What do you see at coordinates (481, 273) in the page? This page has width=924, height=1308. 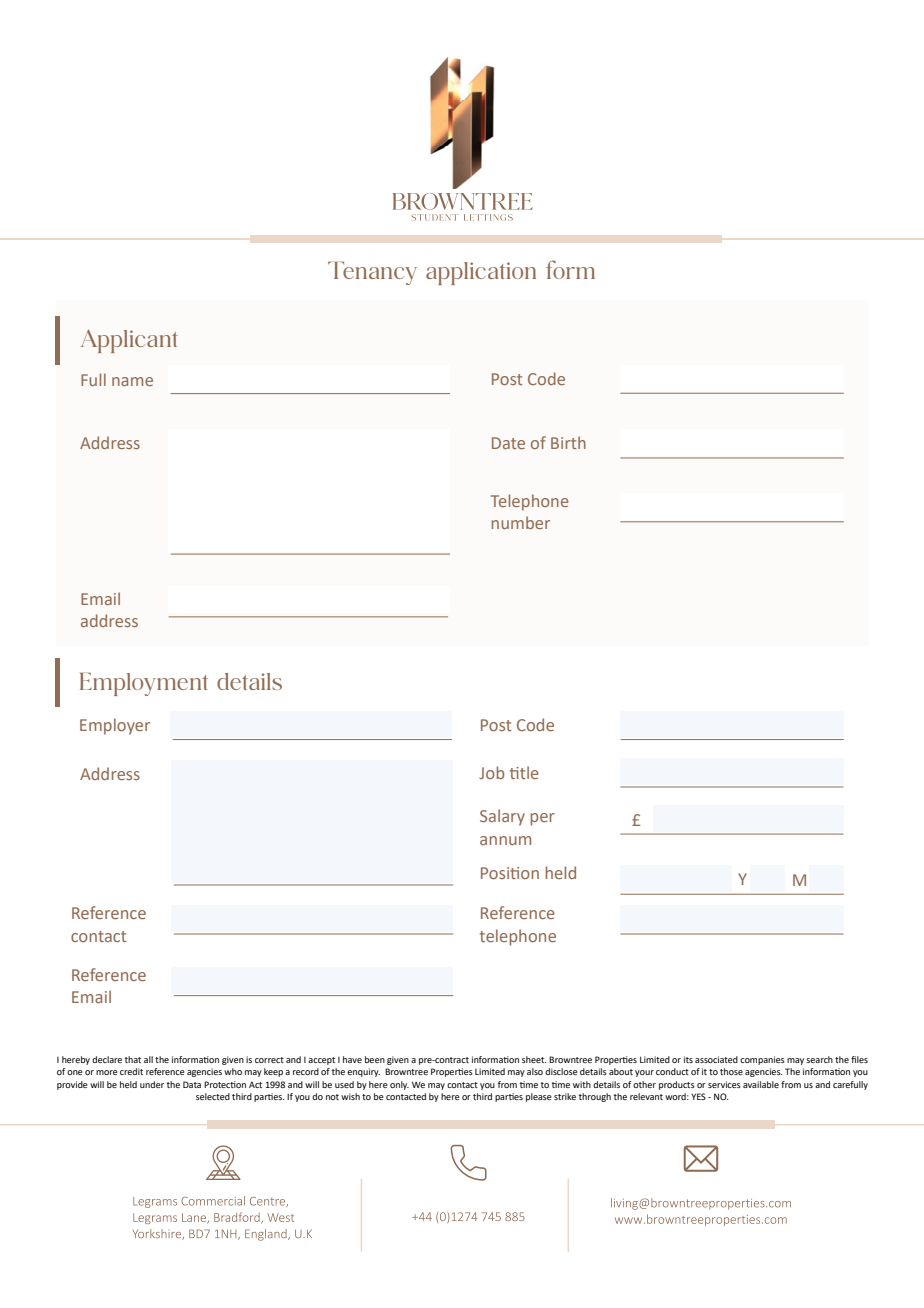 I see `application` at bounding box center [481, 273].
